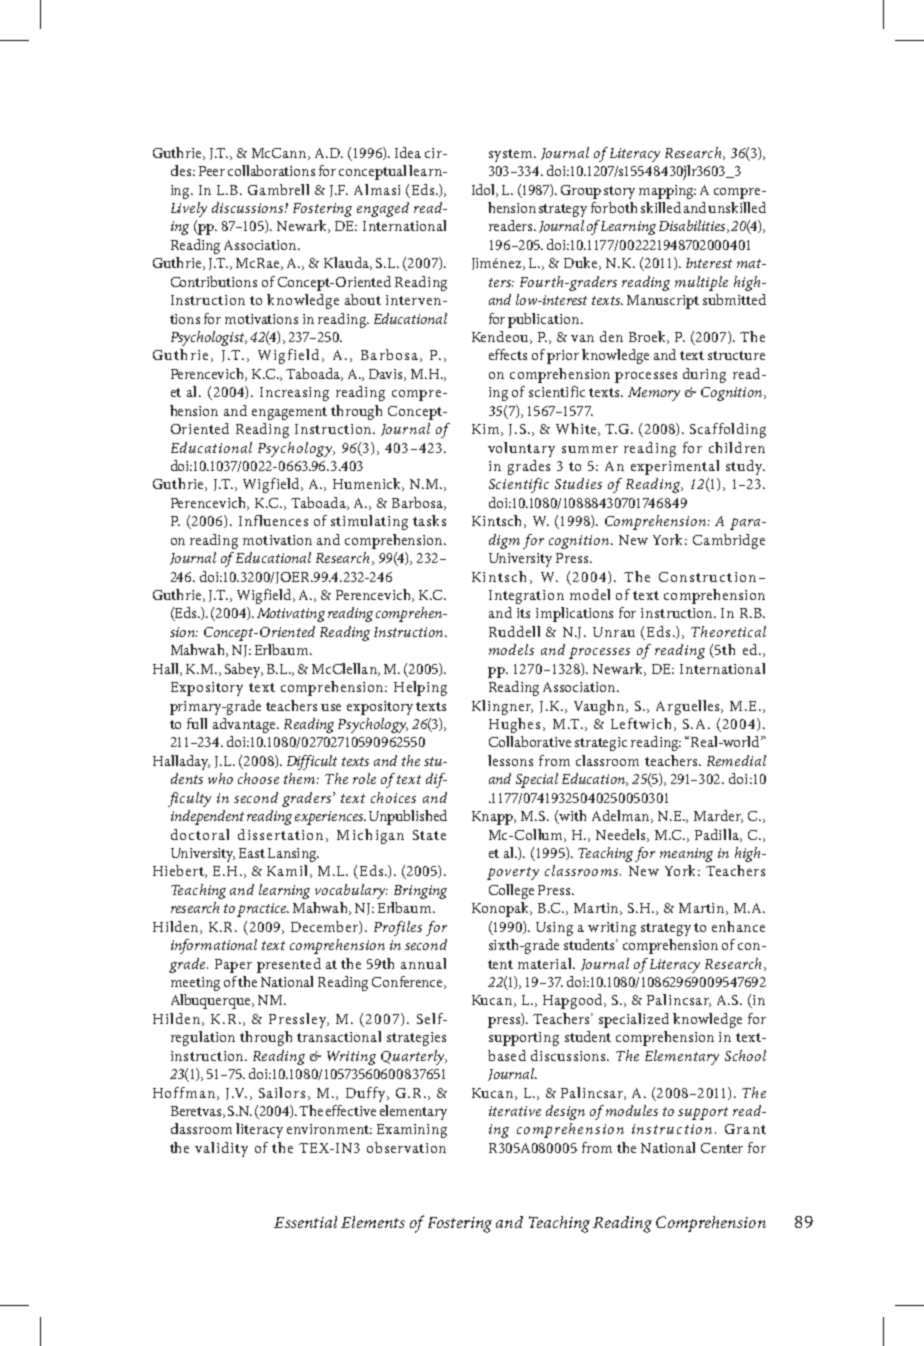 This image has height=1346, width=924. I want to click on Center, so click(722, 1148).
